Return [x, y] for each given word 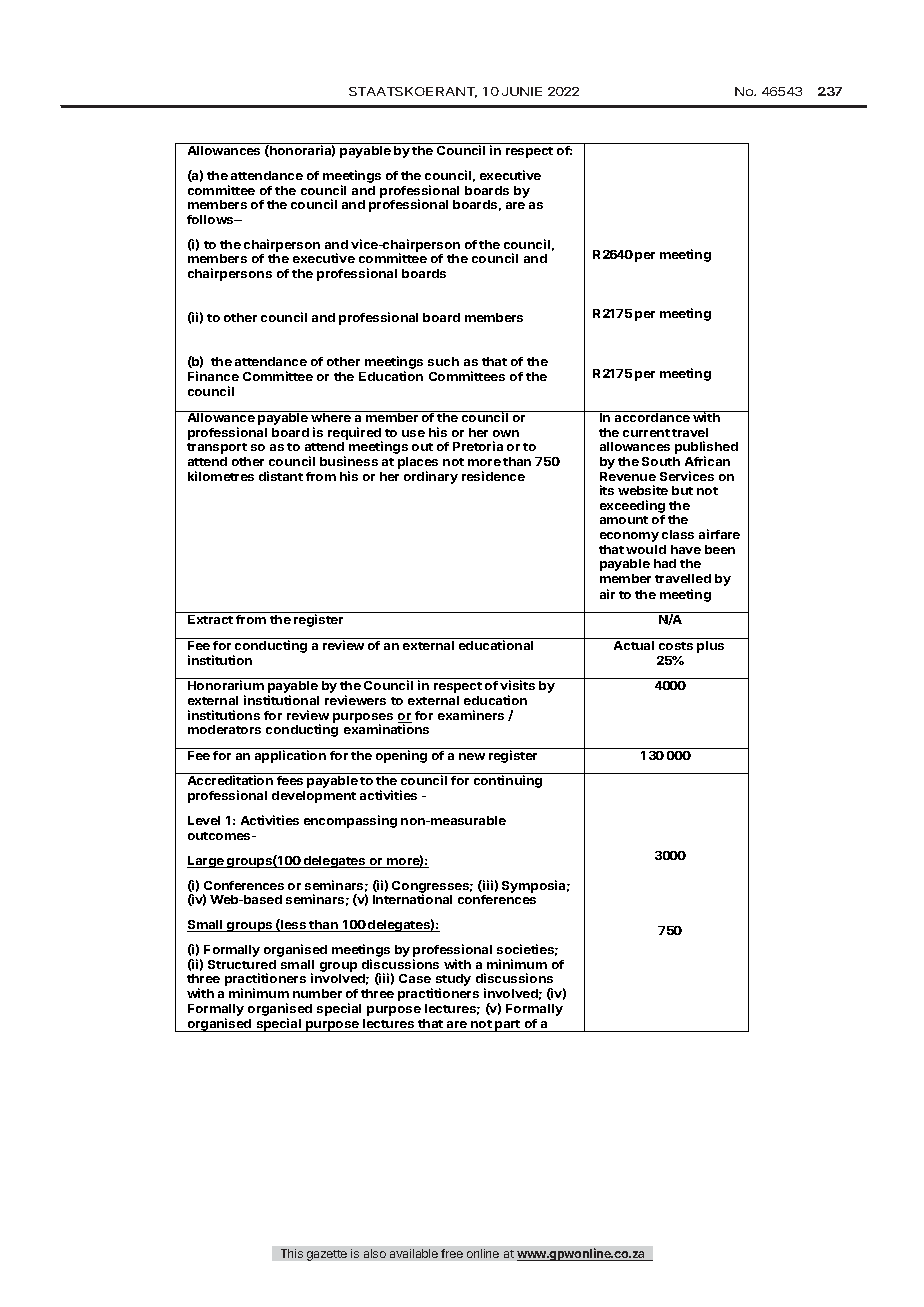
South [661, 461]
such [443, 361]
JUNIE [522, 91]
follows [211, 219]
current [646, 433]
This [292, 1253]
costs [676, 646]
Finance [213, 376]
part [508, 1026]
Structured [242, 964]
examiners [471, 715]
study [453, 981]
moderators [224, 729]
